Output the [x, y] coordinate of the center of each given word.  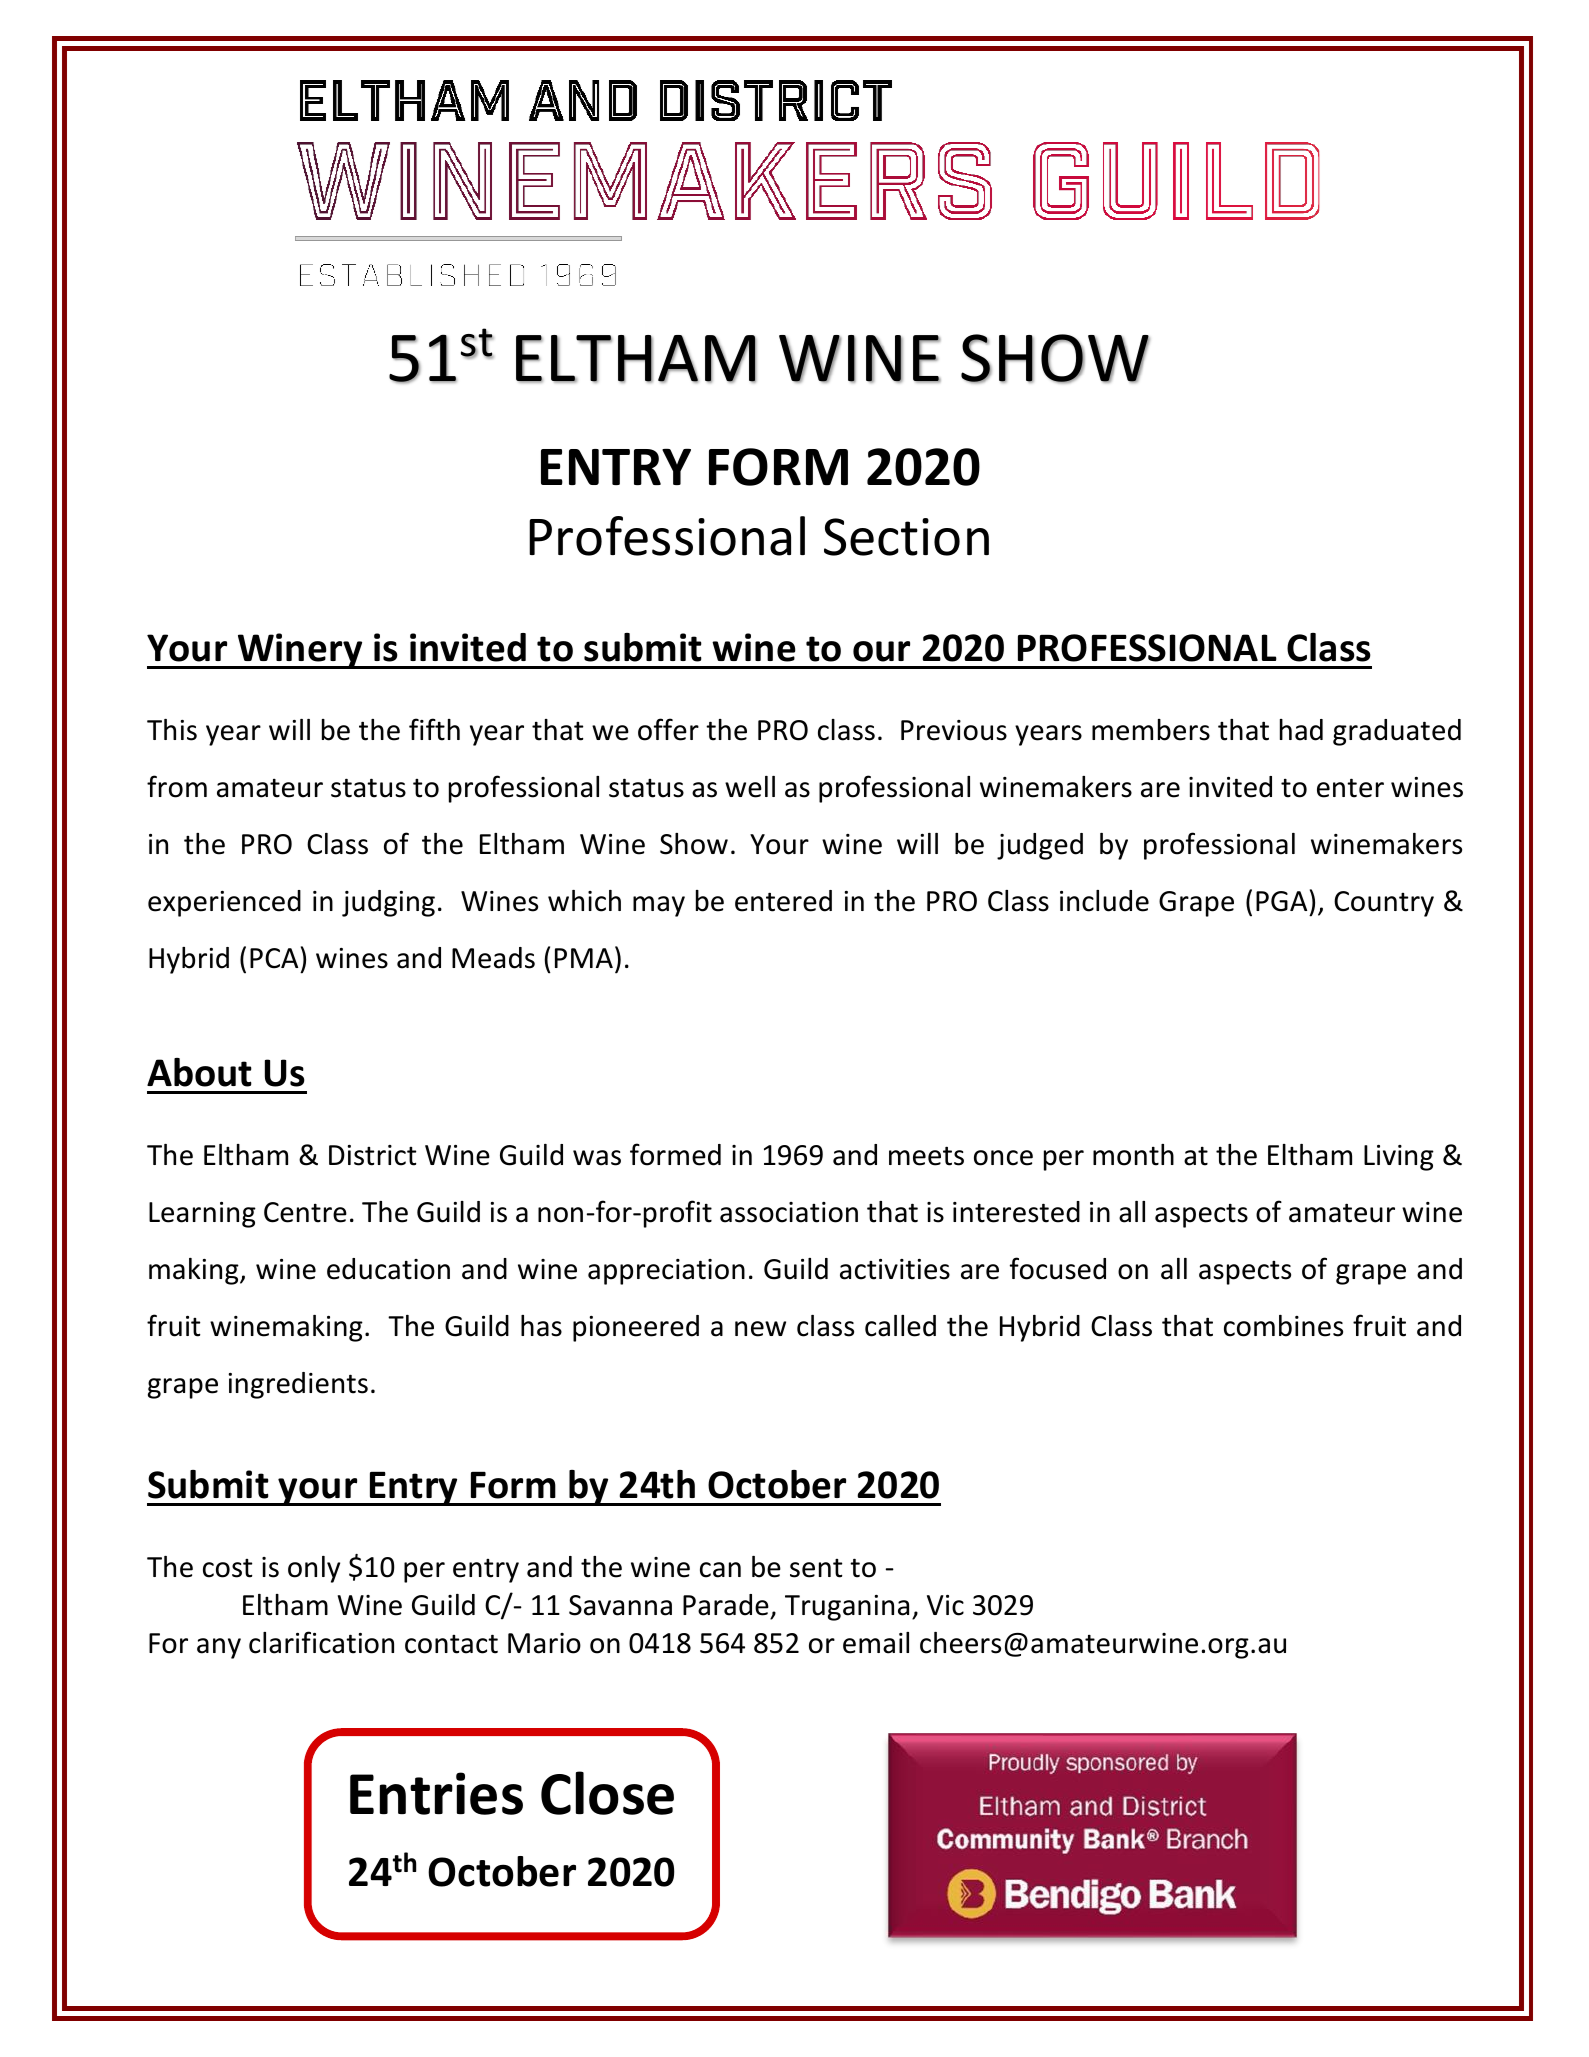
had [1301, 730]
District [372, 1155]
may [659, 906]
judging [388, 903]
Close [607, 1793]
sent [816, 1568]
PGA [1281, 901]
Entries [436, 1793]
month [1133, 1155]
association [789, 1212]
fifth [434, 729]
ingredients [298, 1385]
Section [906, 537]
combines [1283, 1326]
